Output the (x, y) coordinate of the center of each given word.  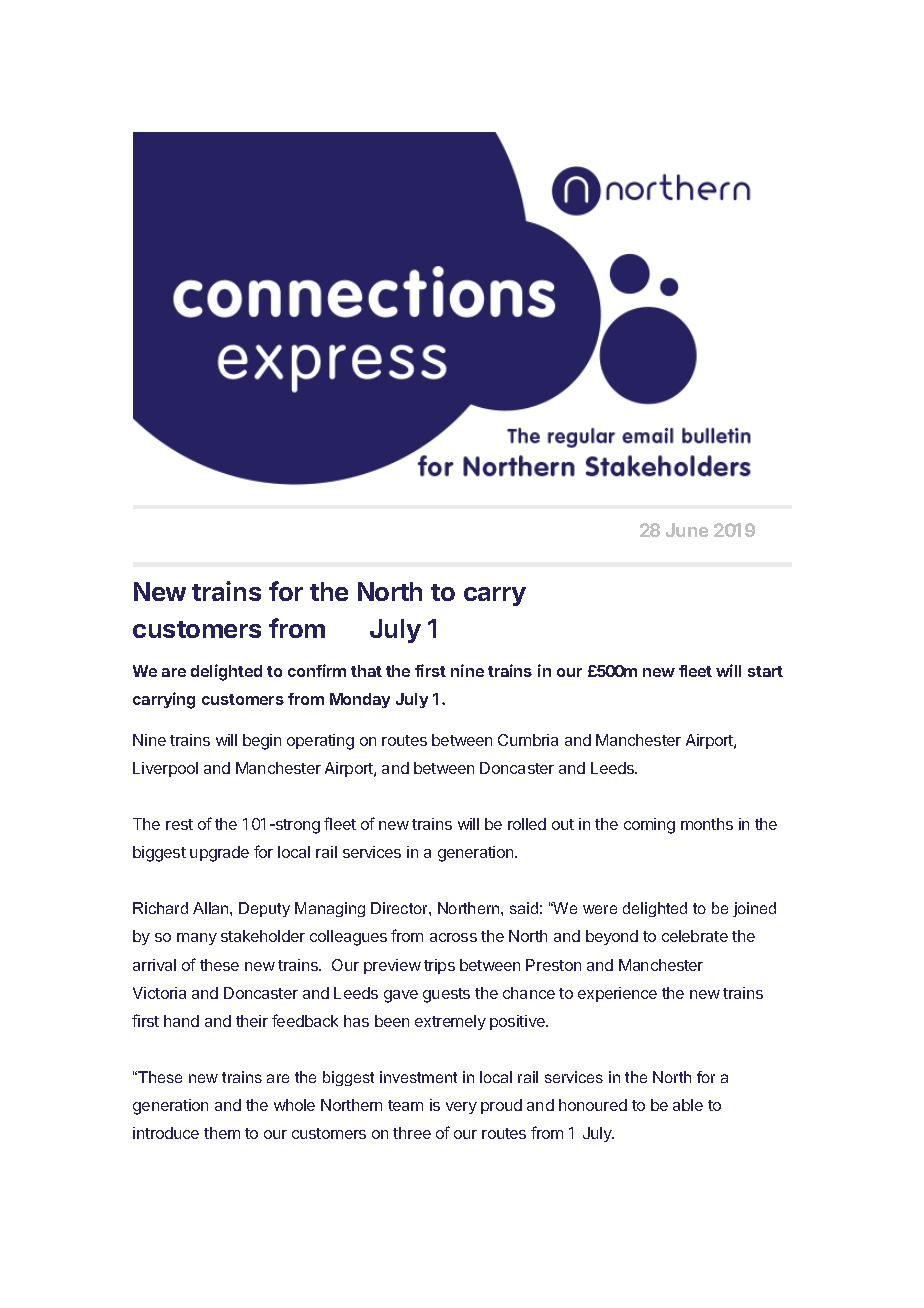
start (765, 671)
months (707, 824)
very (461, 1108)
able (688, 1105)
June (687, 530)
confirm (317, 670)
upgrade (219, 854)
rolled (527, 824)
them (222, 1133)
